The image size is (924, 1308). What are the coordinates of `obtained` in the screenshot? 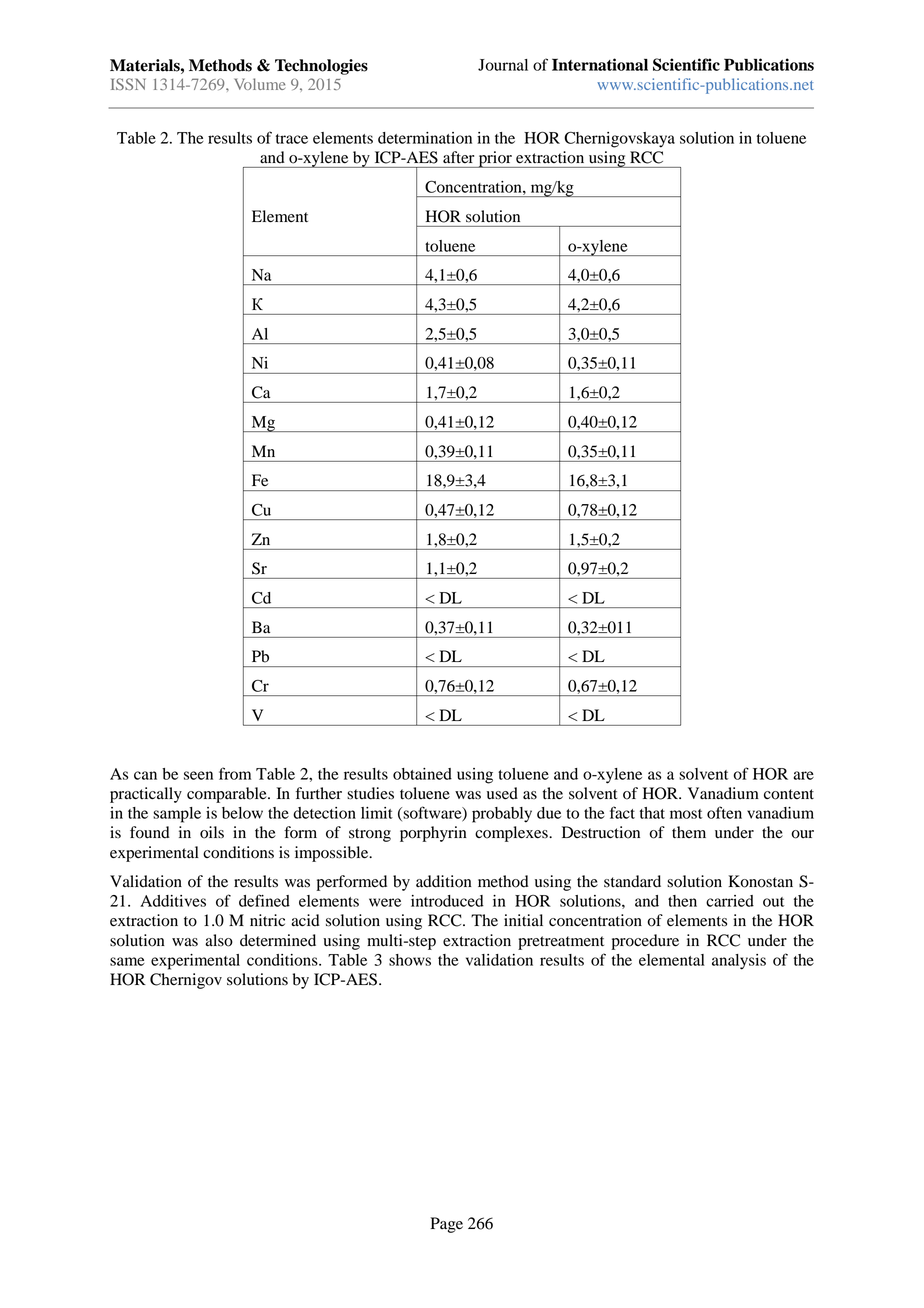 It's located at (422, 774).
